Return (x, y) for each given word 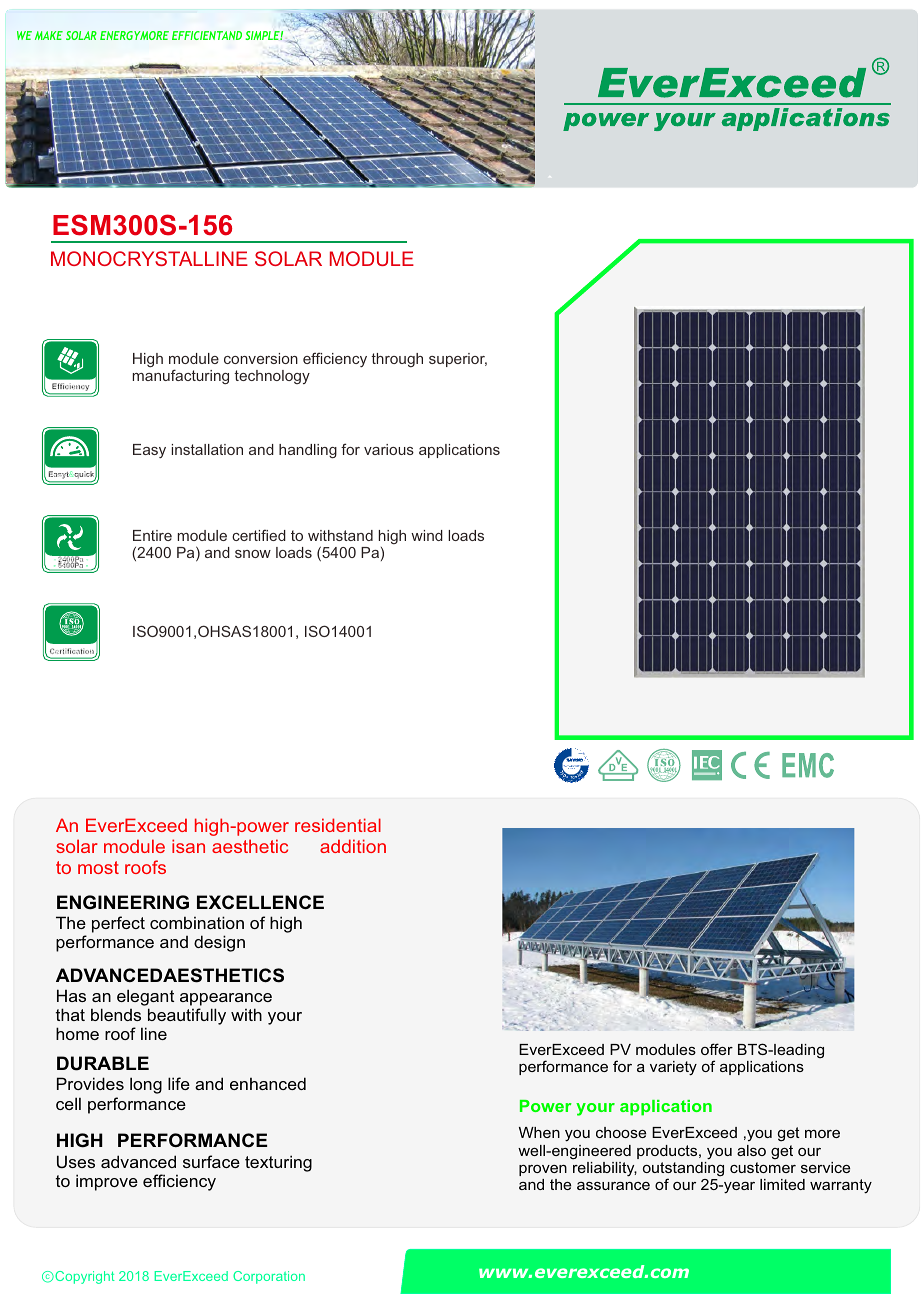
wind (427, 535)
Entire (152, 535)
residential (338, 825)
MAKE (49, 35)
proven (543, 1170)
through (397, 360)
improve (107, 1182)
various (389, 449)
